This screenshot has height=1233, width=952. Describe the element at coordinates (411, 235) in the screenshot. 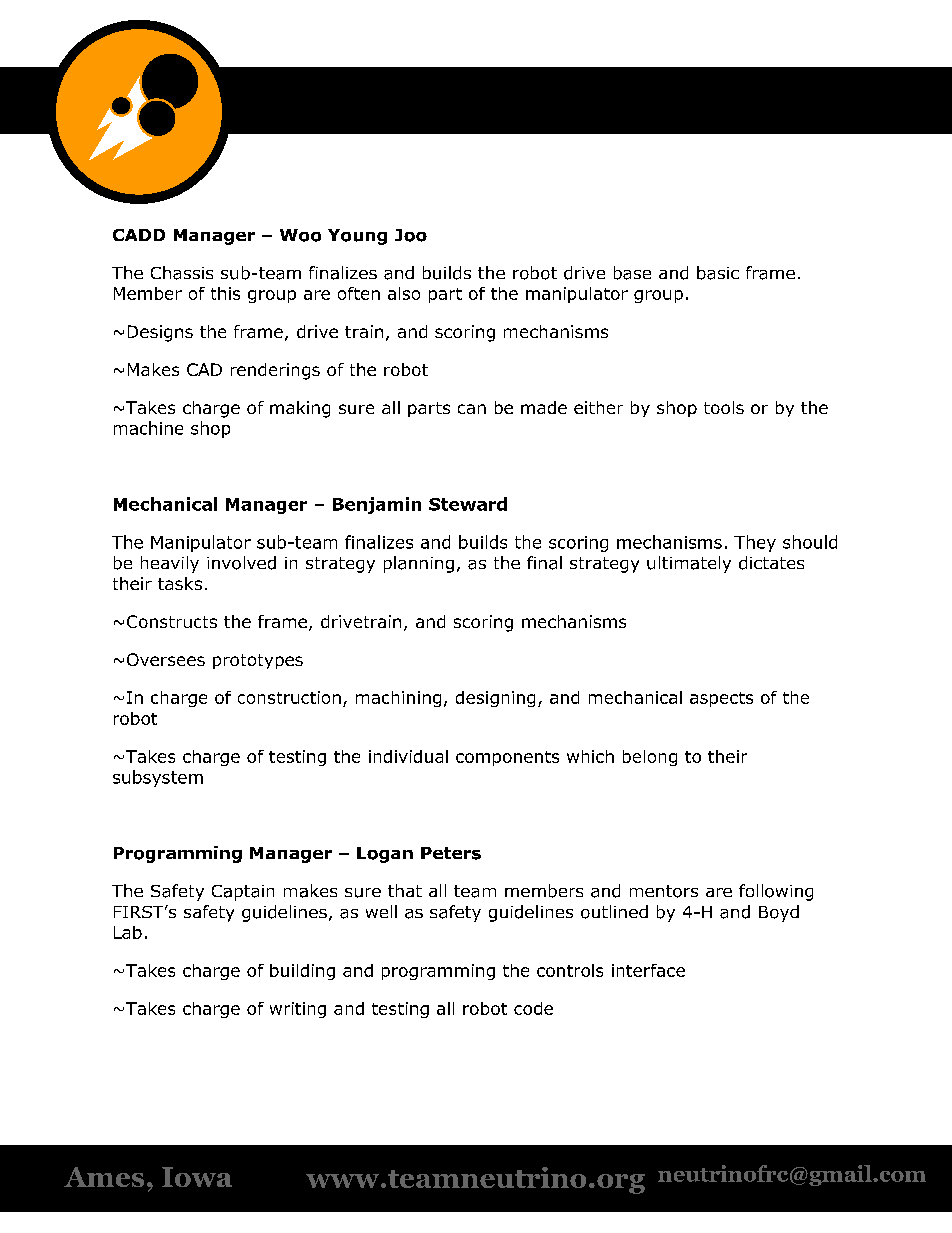

I see `Joo` at that location.
